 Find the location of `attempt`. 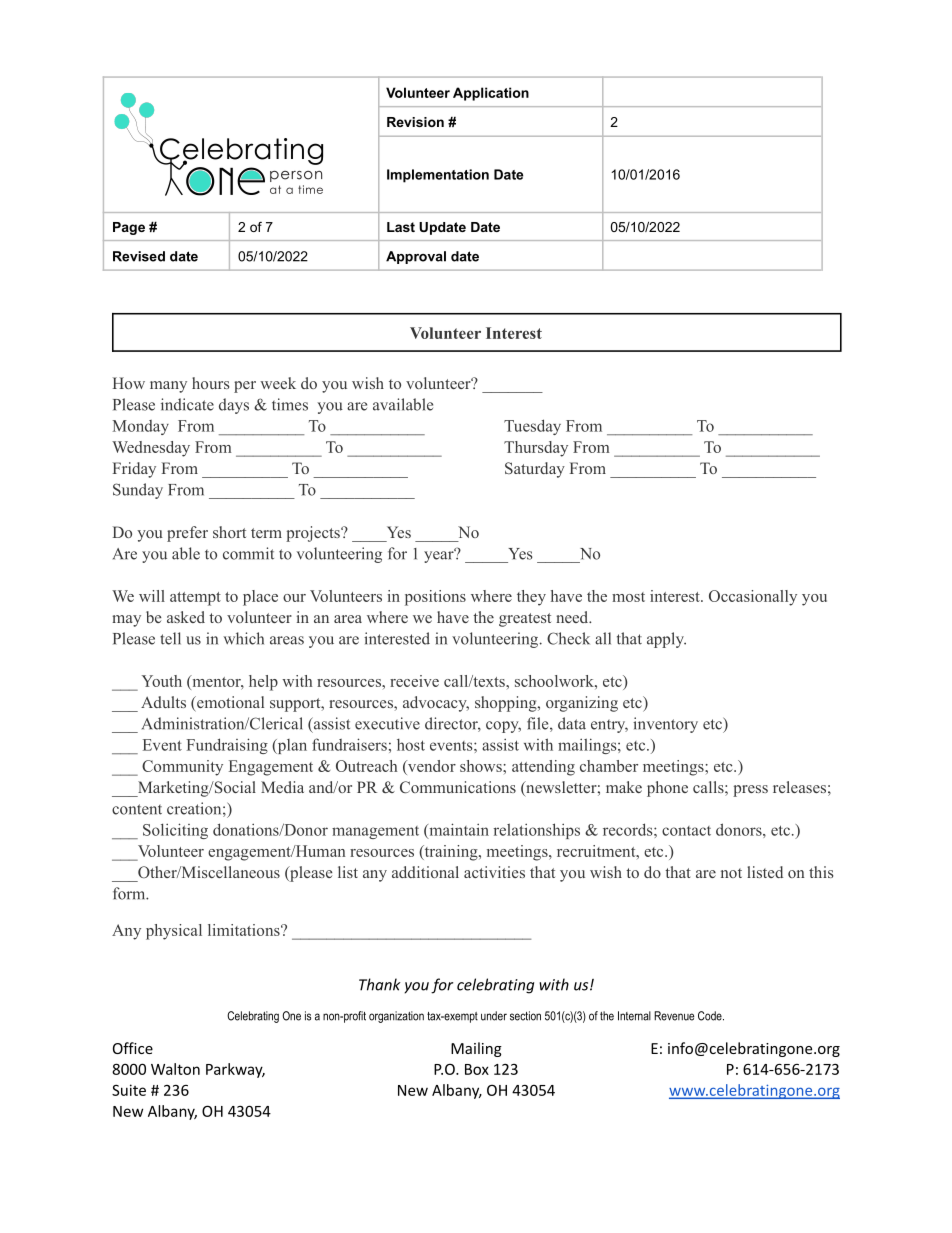

attempt is located at coordinates (195, 599).
